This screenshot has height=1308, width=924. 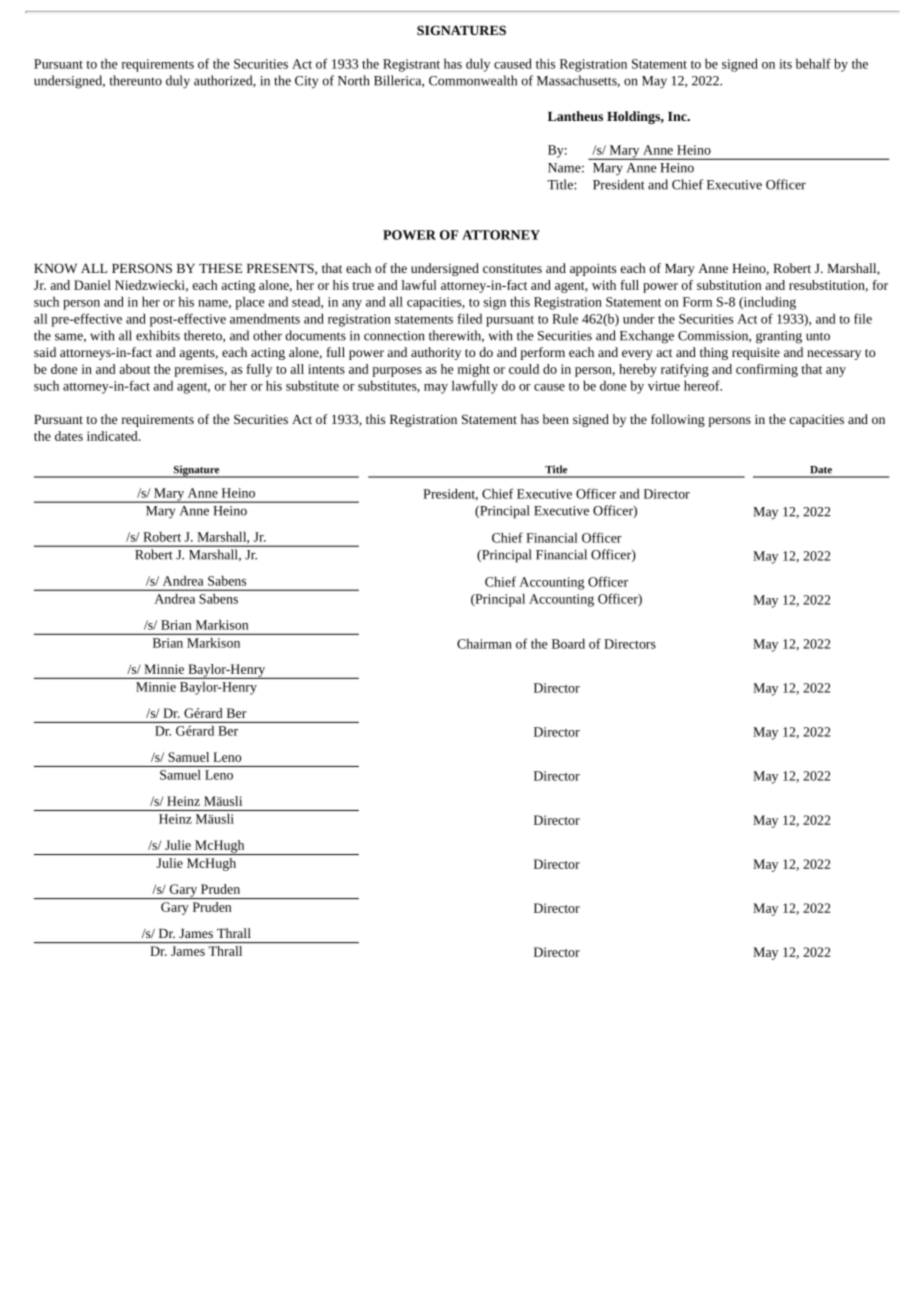 What do you see at coordinates (363, 286) in the screenshot?
I see `true` at bounding box center [363, 286].
